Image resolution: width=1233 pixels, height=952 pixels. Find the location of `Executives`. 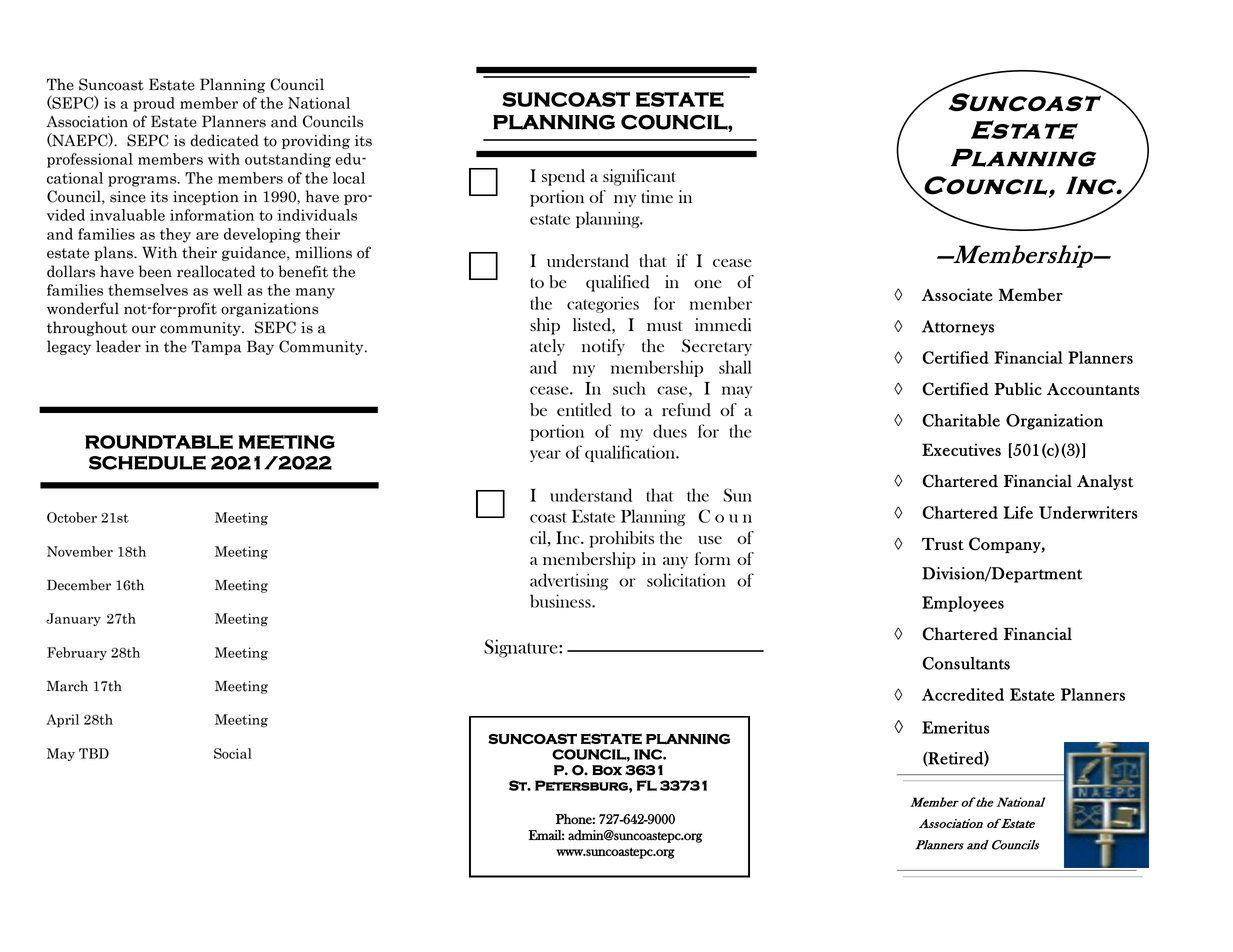

Executives is located at coordinates (961, 449).
